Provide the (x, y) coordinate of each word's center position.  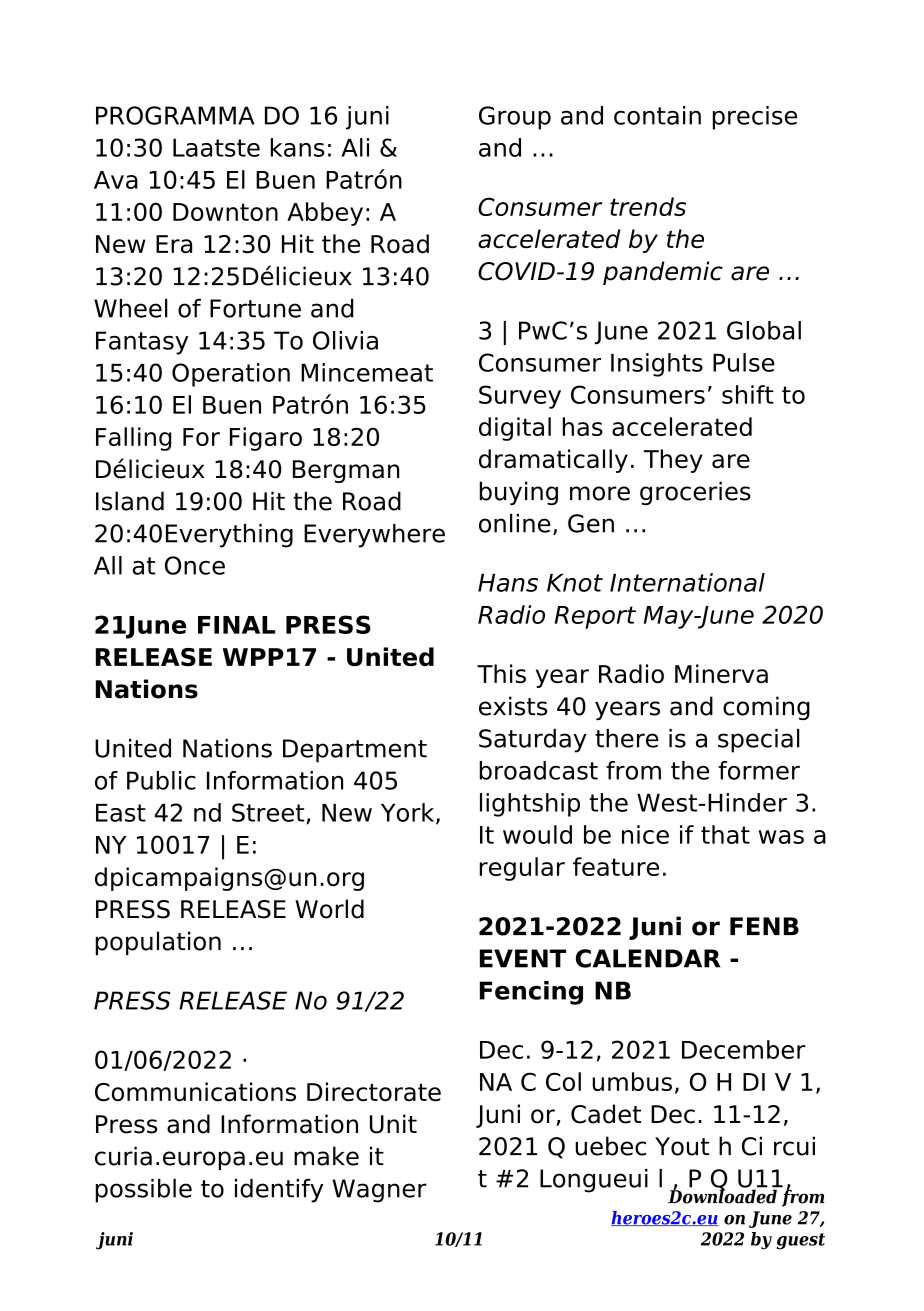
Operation (231, 375)
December (744, 1049)
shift (748, 394)
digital (515, 429)
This (501, 674)
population (158, 943)
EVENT (523, 958)
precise (755, 118)
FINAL (236, 625)
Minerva (721, 674)
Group (515, 118)
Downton (225, 212)
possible (144, 1191)
